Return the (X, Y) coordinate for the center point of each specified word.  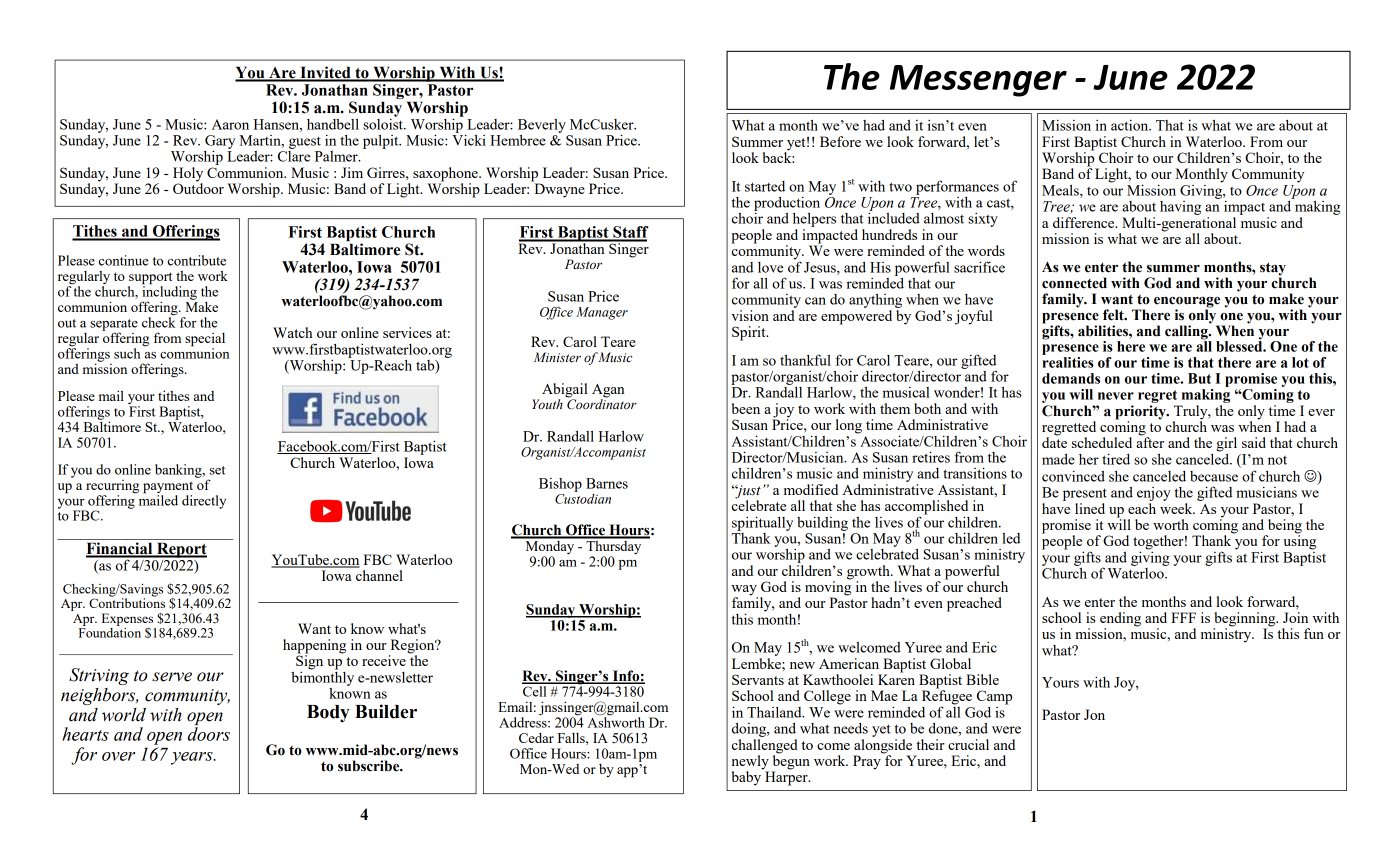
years (193, 758)
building (822, 523)
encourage (1187, 303)
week (1177, 508)
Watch (293, 332)
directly (204, 502)
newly (750, 763)
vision (750, 315)
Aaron (230, 124)
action (1131, 125)
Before (840, 141)
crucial (968, 744)
